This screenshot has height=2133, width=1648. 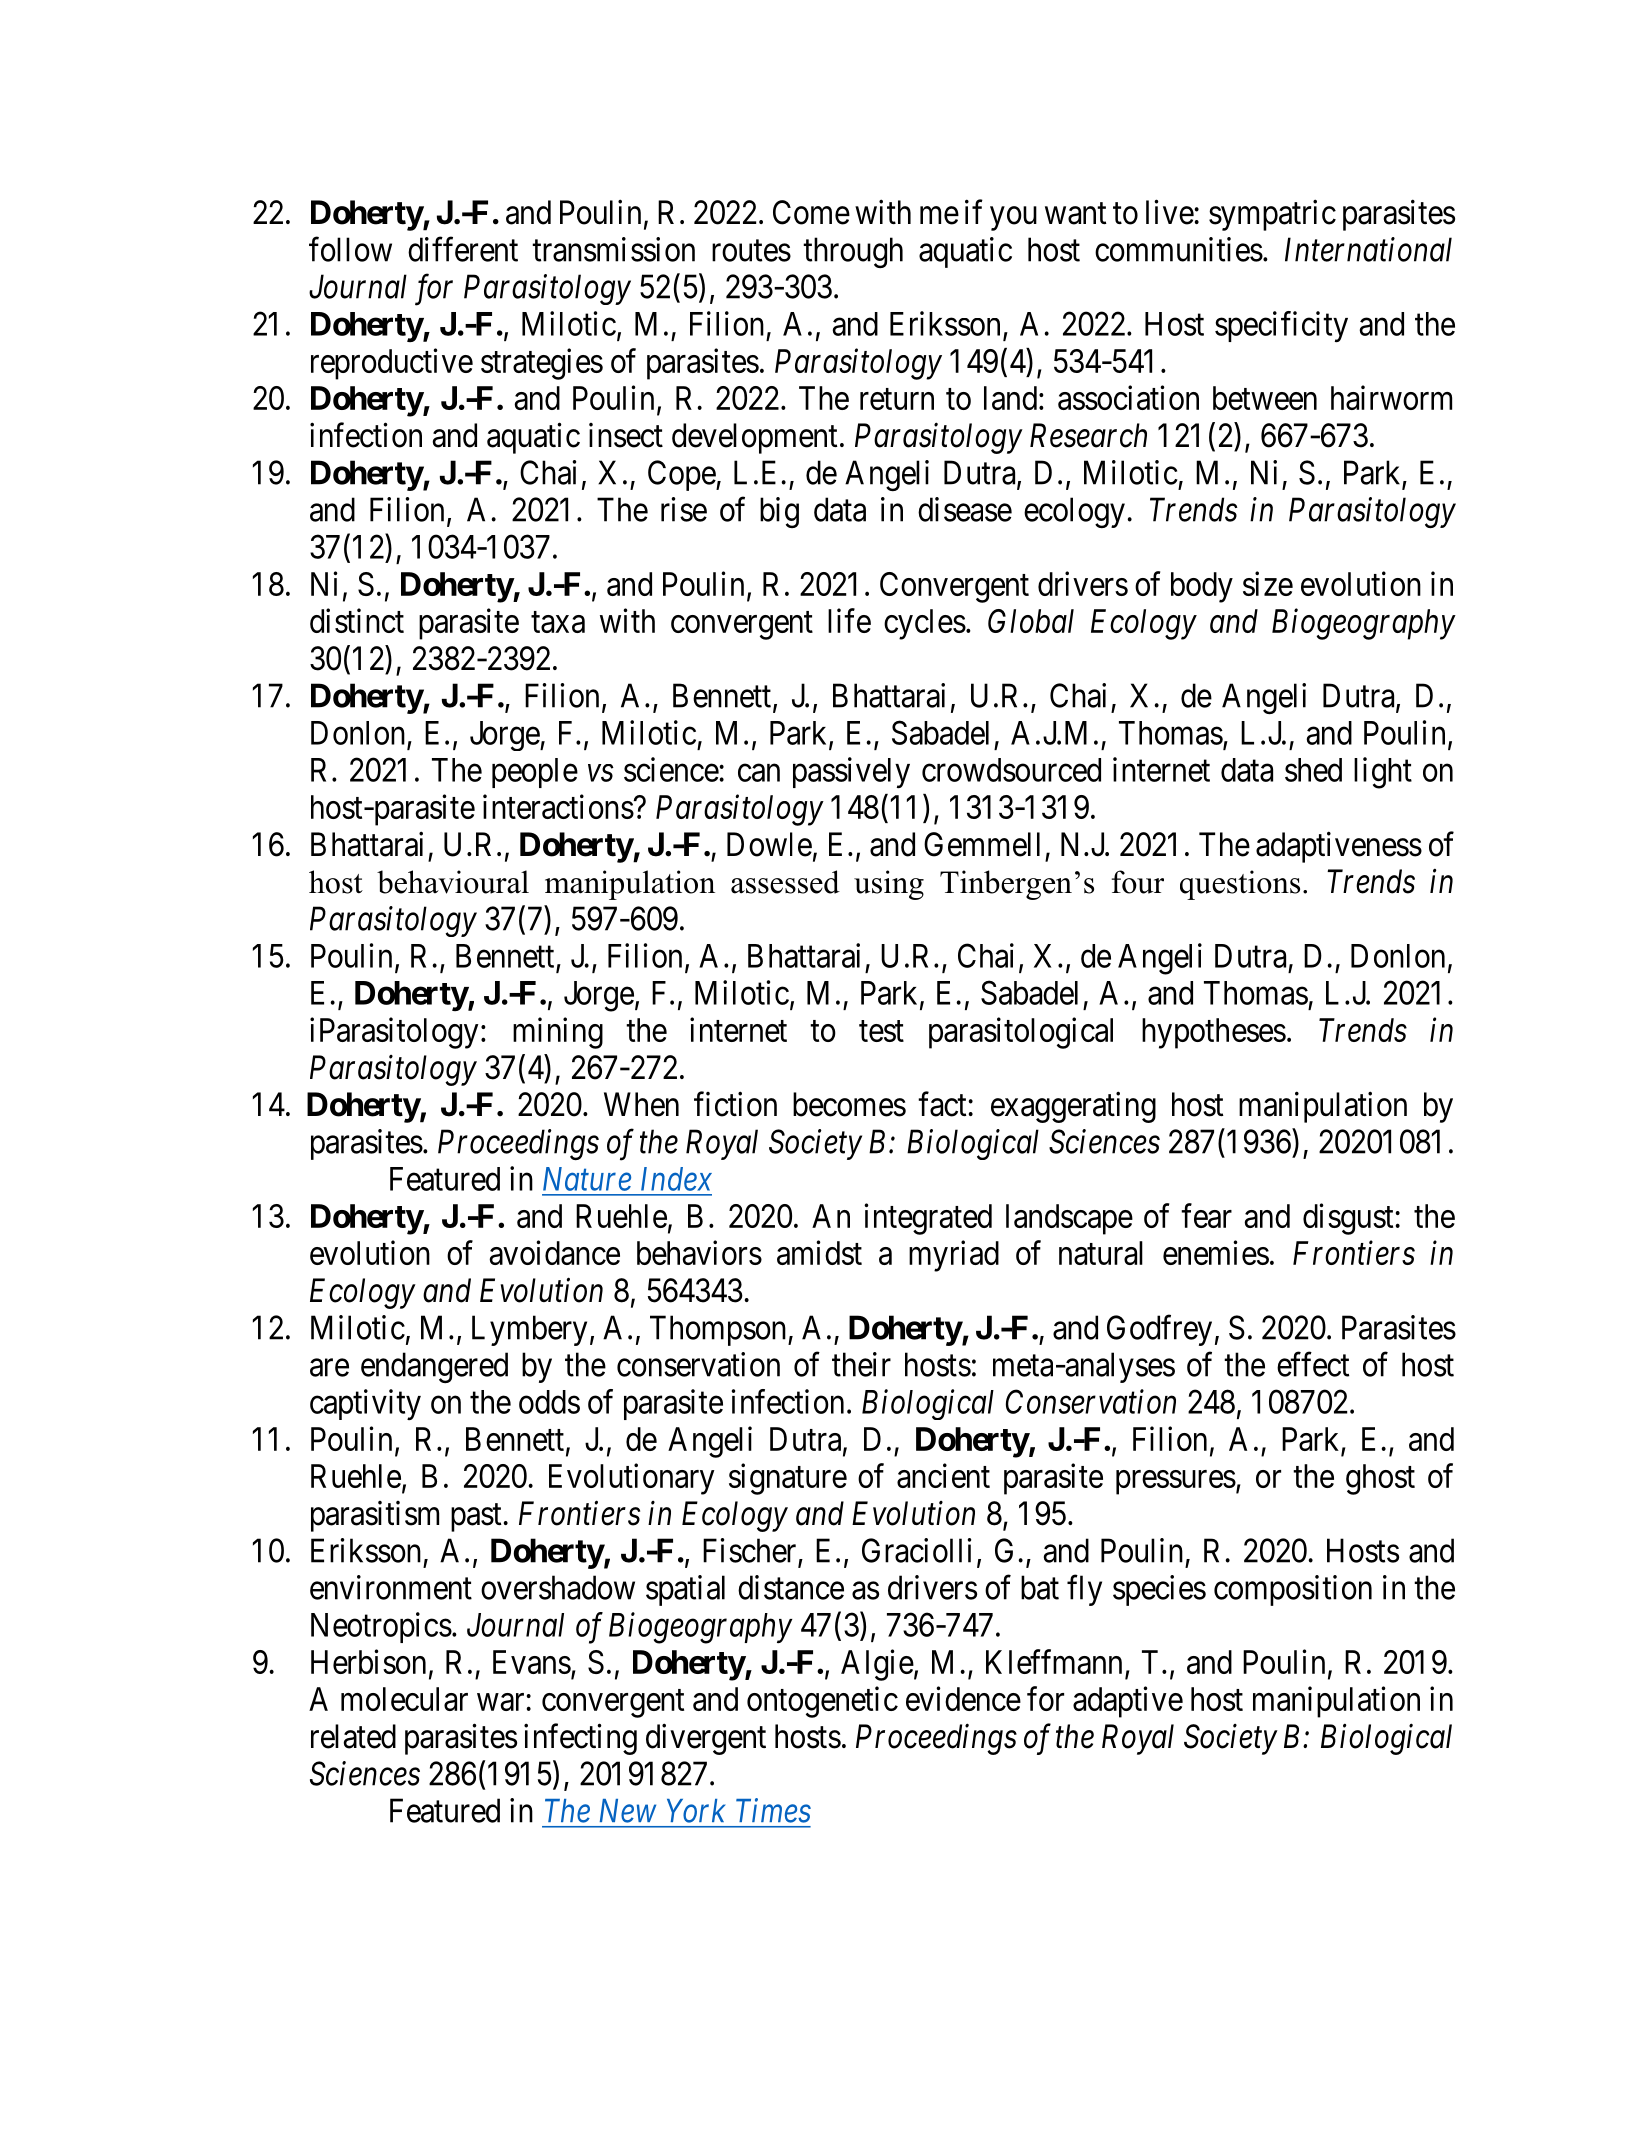 I want to click on sympatric, so click(x=1272, y=215).
